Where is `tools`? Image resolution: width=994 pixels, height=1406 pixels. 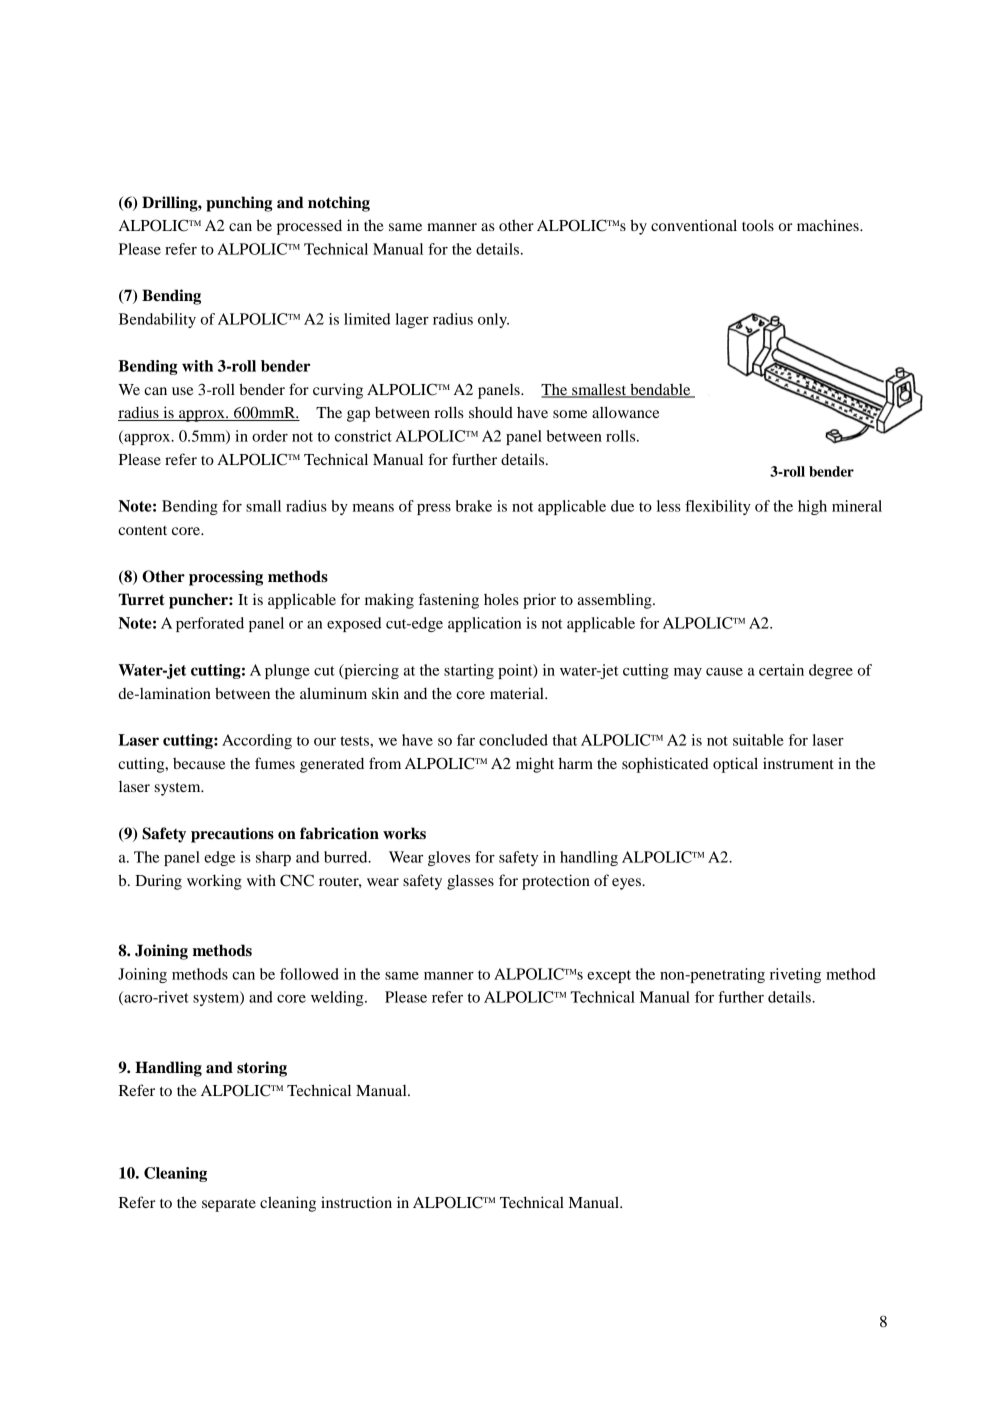 tools is located at coordinates (758, 225).
